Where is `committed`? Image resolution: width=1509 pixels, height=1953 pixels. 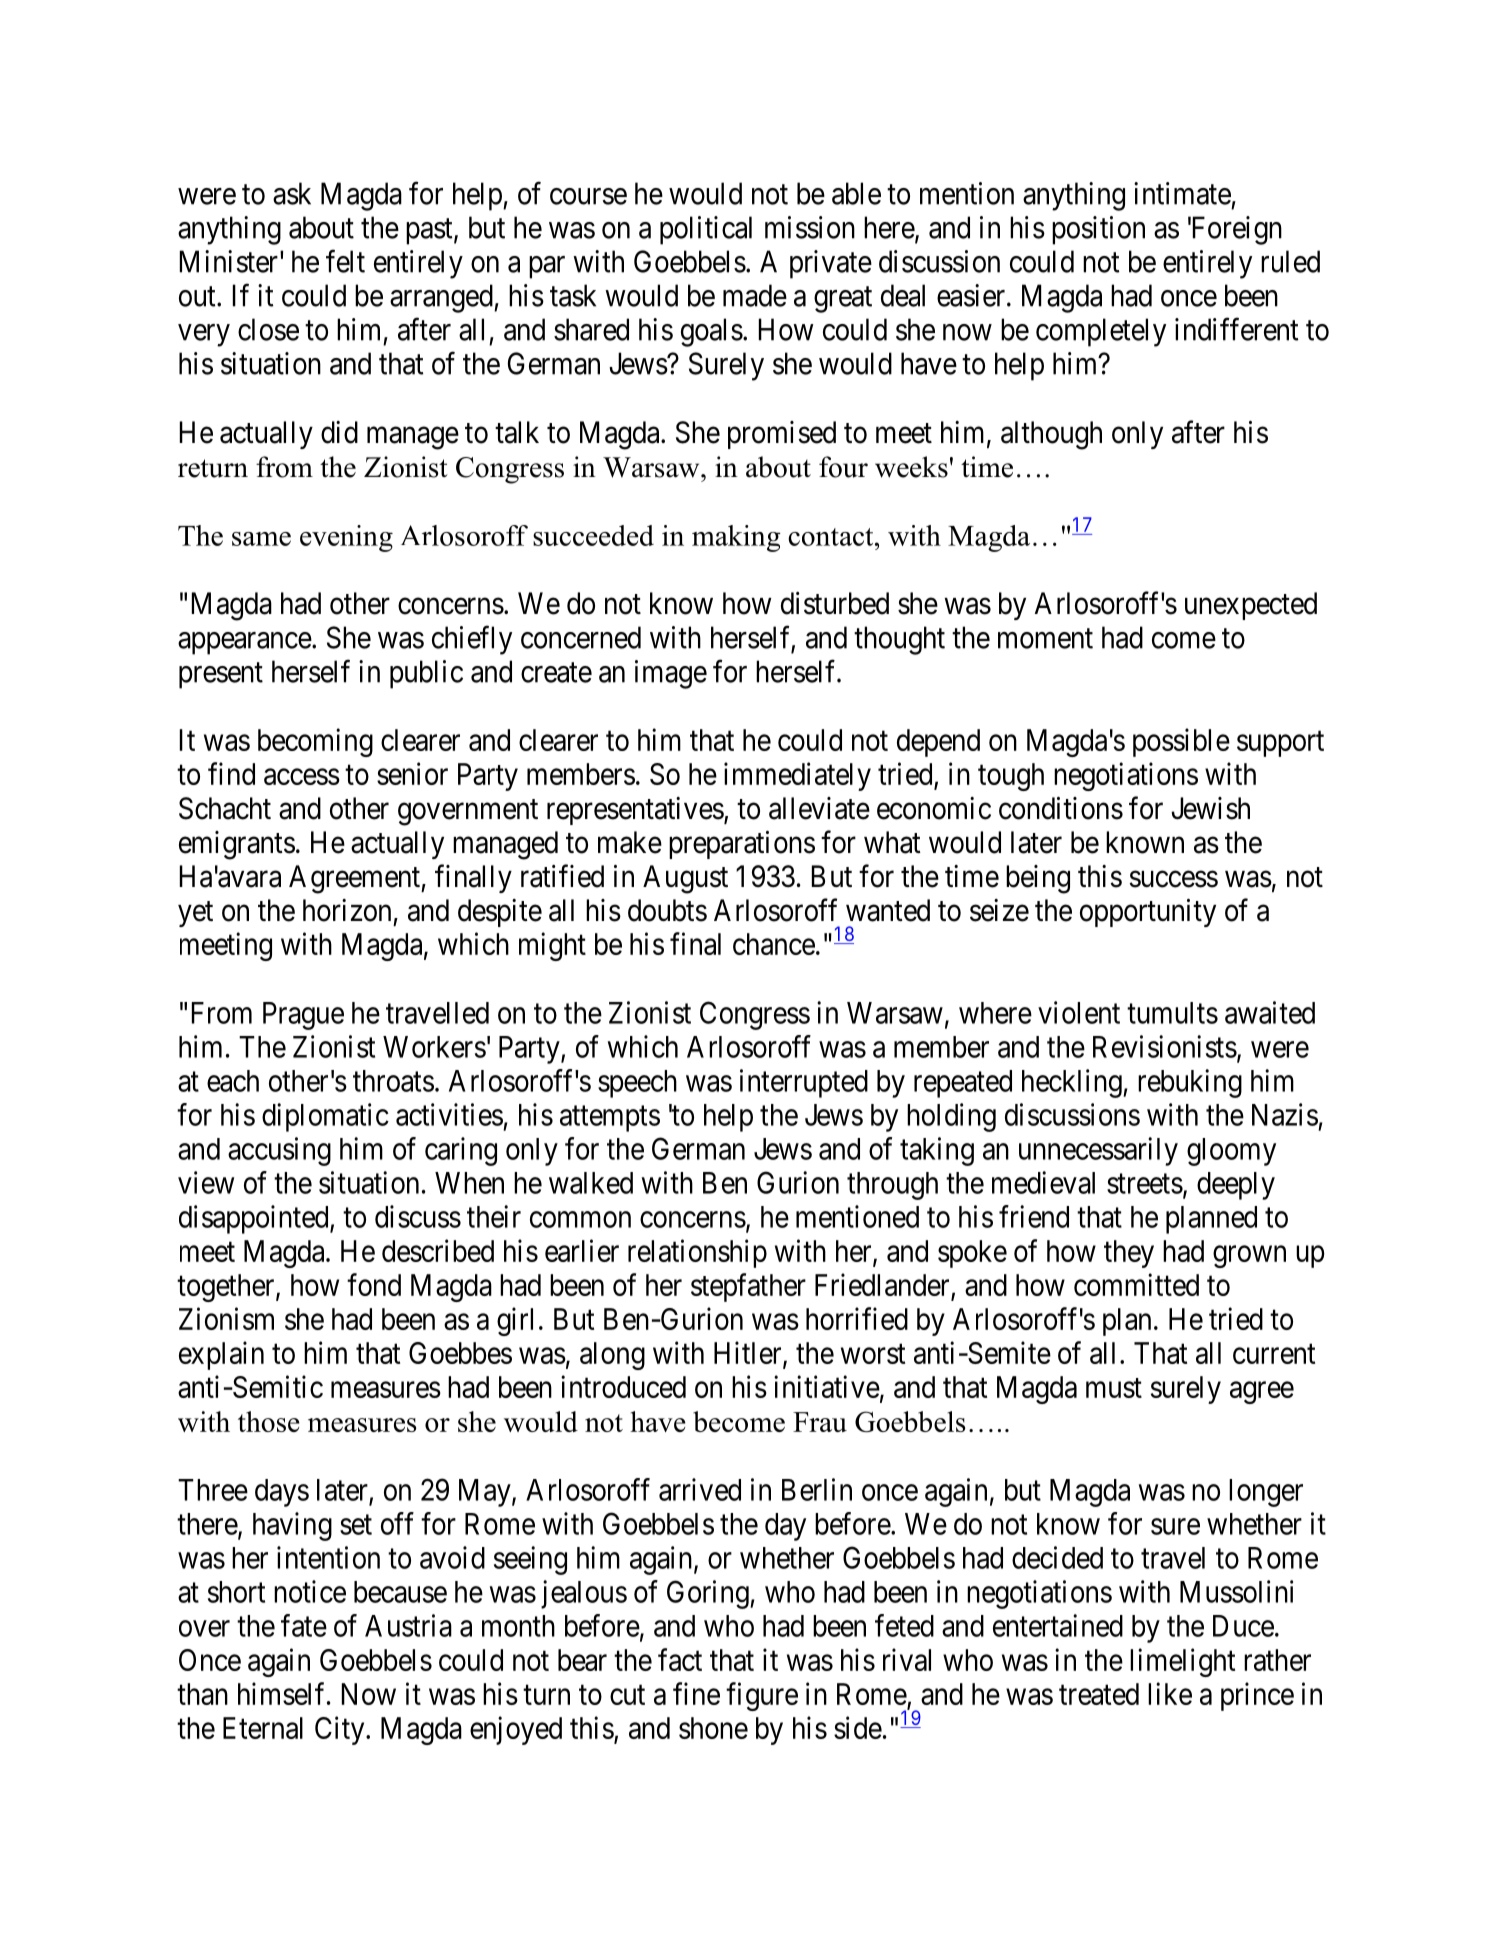 committed is located at coordinates (1136, 1284).
